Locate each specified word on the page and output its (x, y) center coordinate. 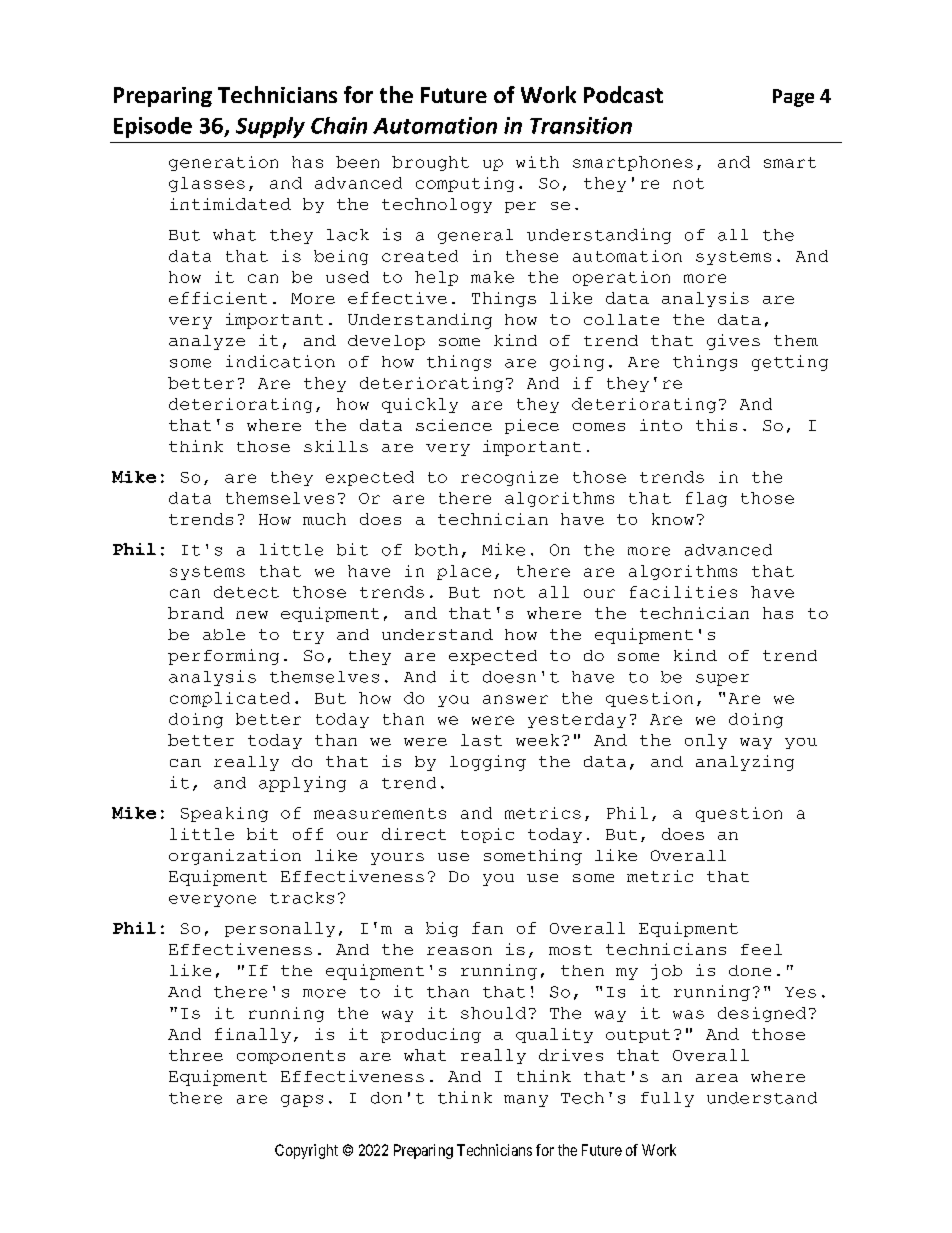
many (526, 1101)
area (717, 1078)
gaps (302, 1101)
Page (793, 98)
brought (430, 163)
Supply (270, 127)
